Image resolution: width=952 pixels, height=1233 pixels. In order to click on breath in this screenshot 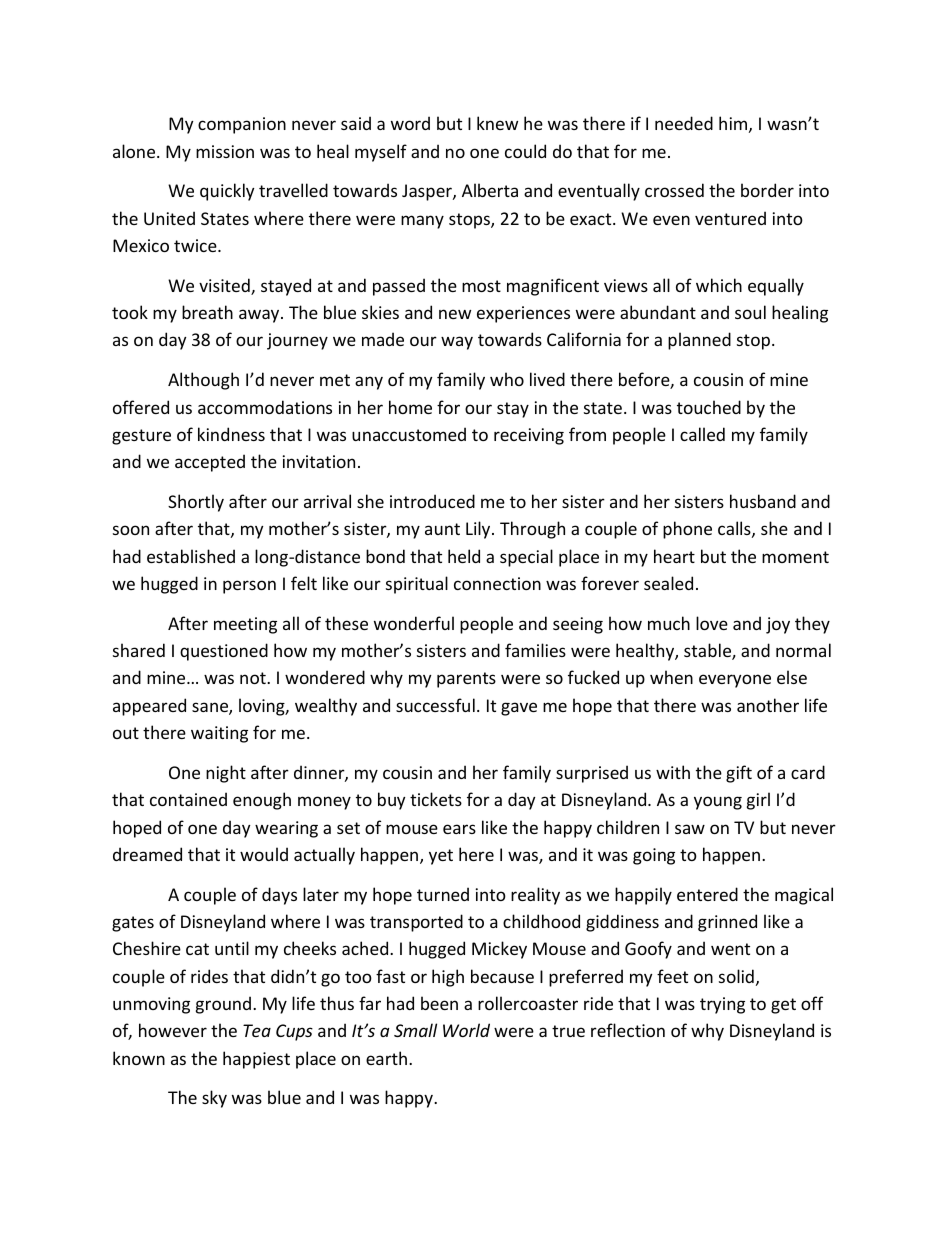, I will do `click(207, 312)`.
